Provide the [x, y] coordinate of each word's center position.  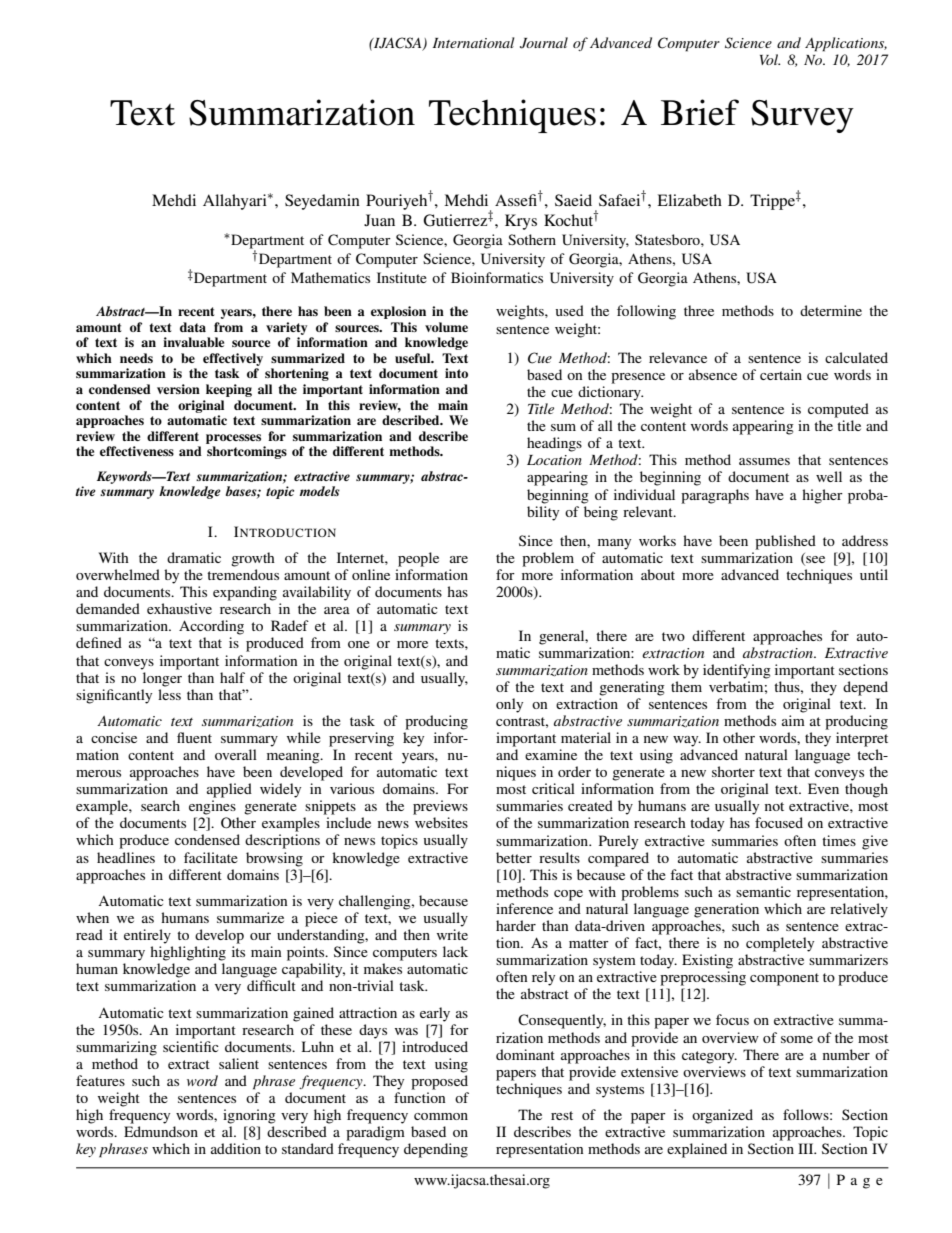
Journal [544, 43]
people [418, 559]
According [211, 627]
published [785, 542]
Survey [802, 116]
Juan [379, 220]
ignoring [249, 1116]
